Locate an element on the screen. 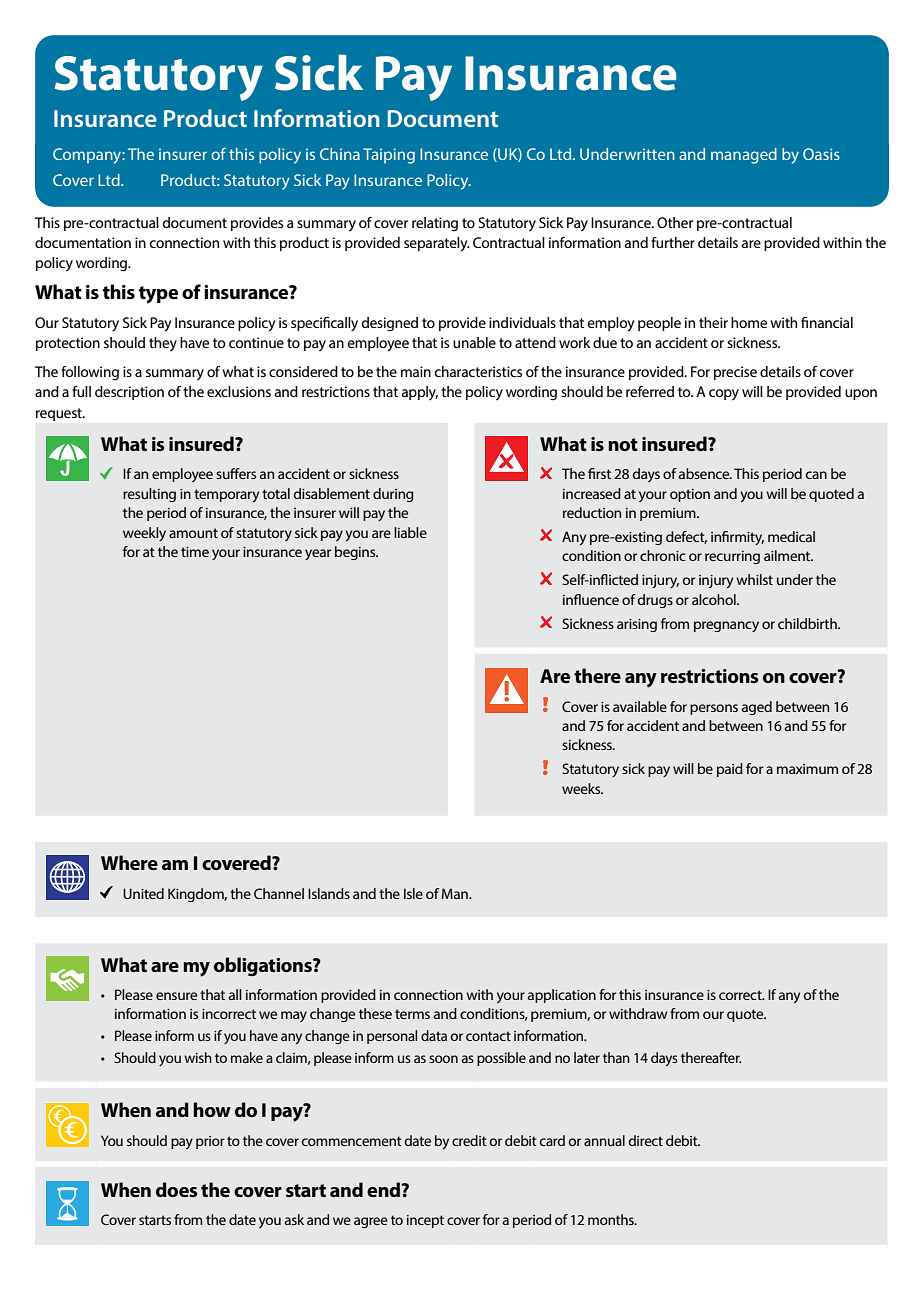 The width and height of the screenshot is (924, 1308). relating is located at coordinates (435, 224).
